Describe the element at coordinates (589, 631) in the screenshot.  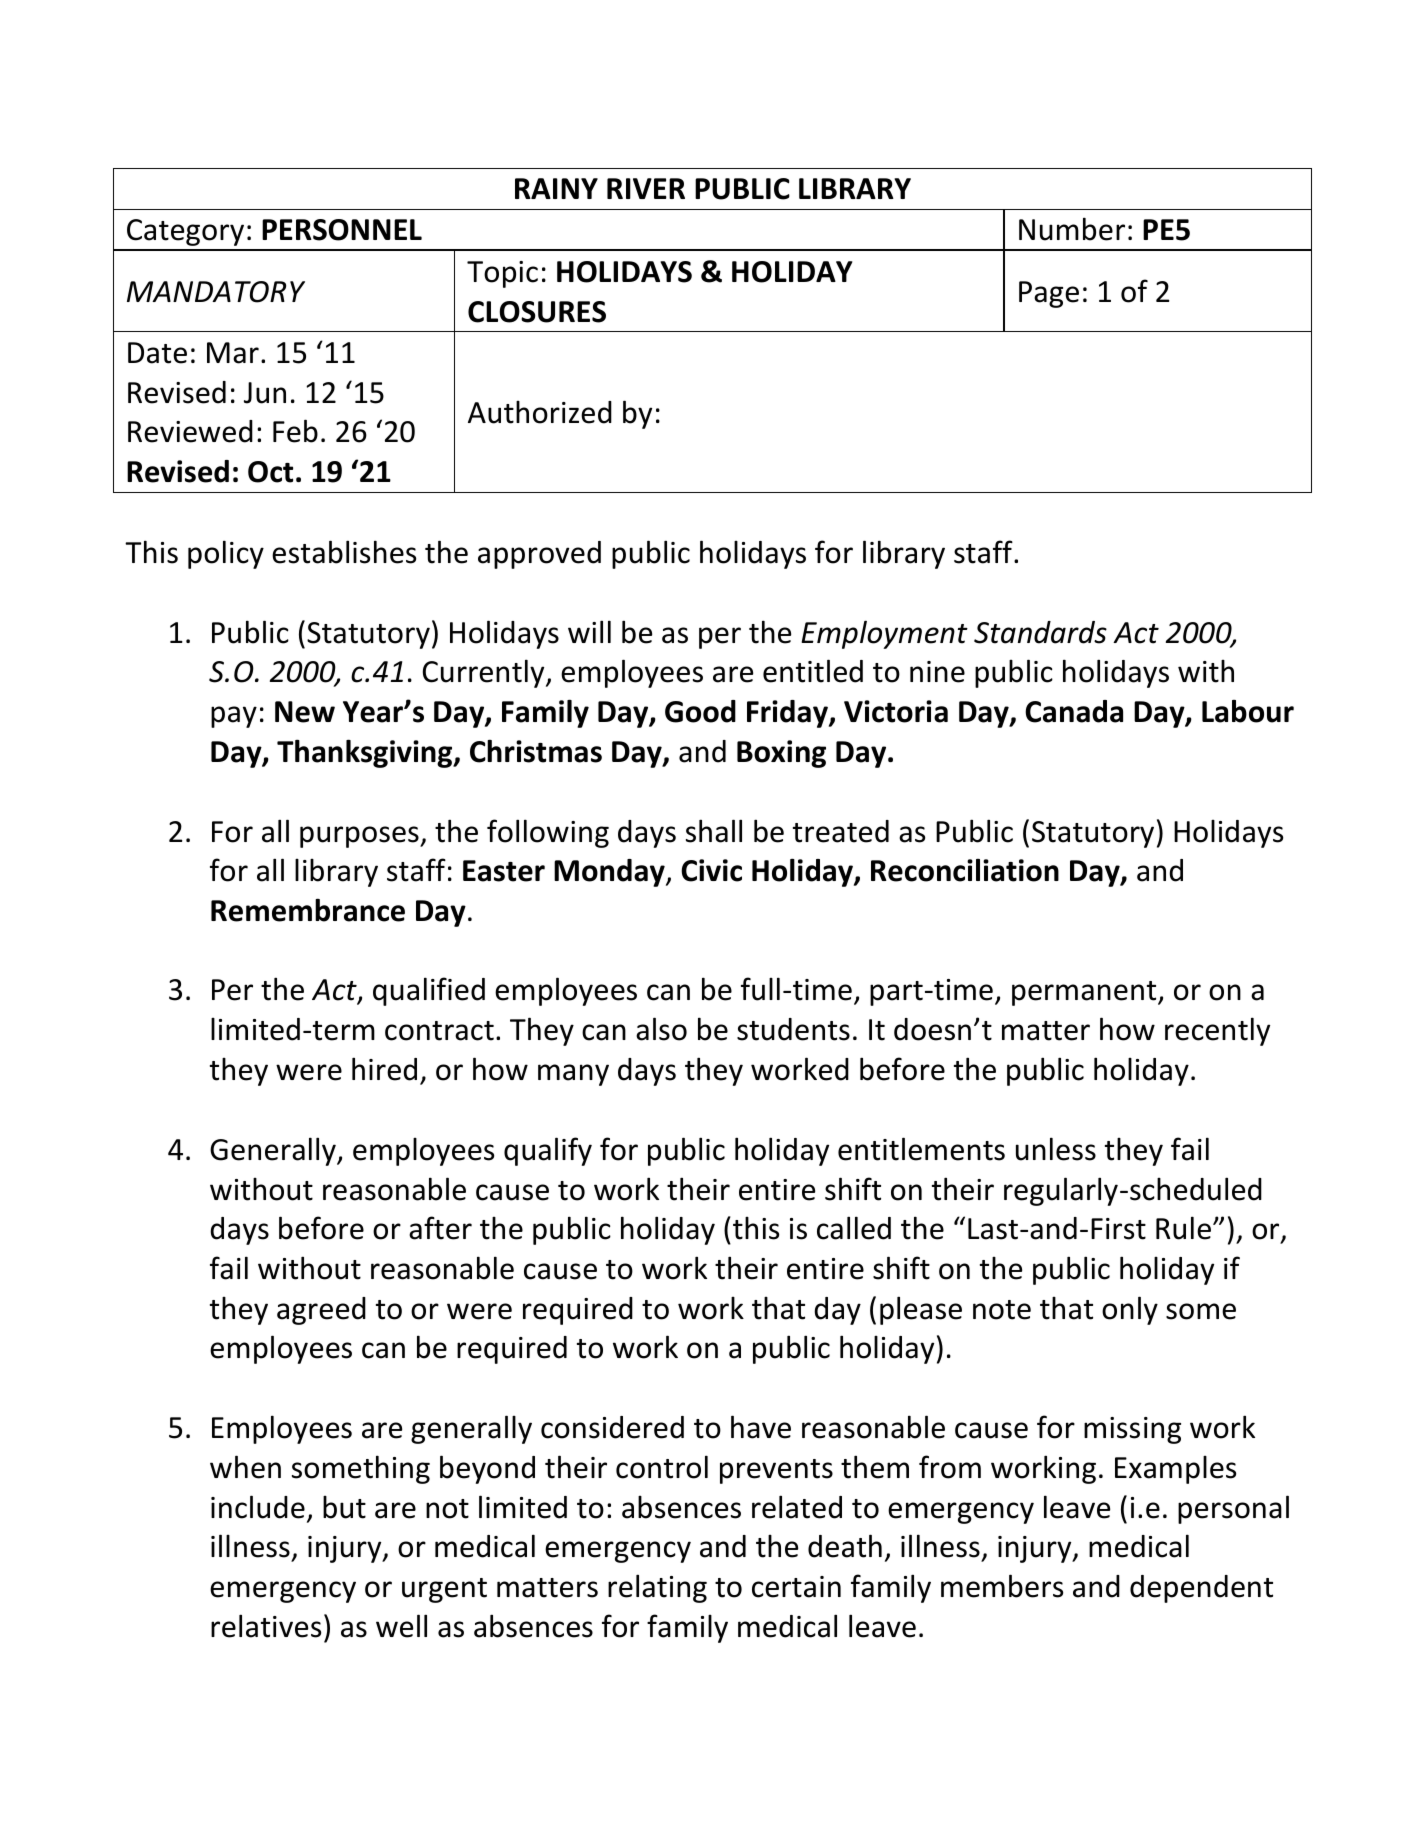
I see `will` at that location.
